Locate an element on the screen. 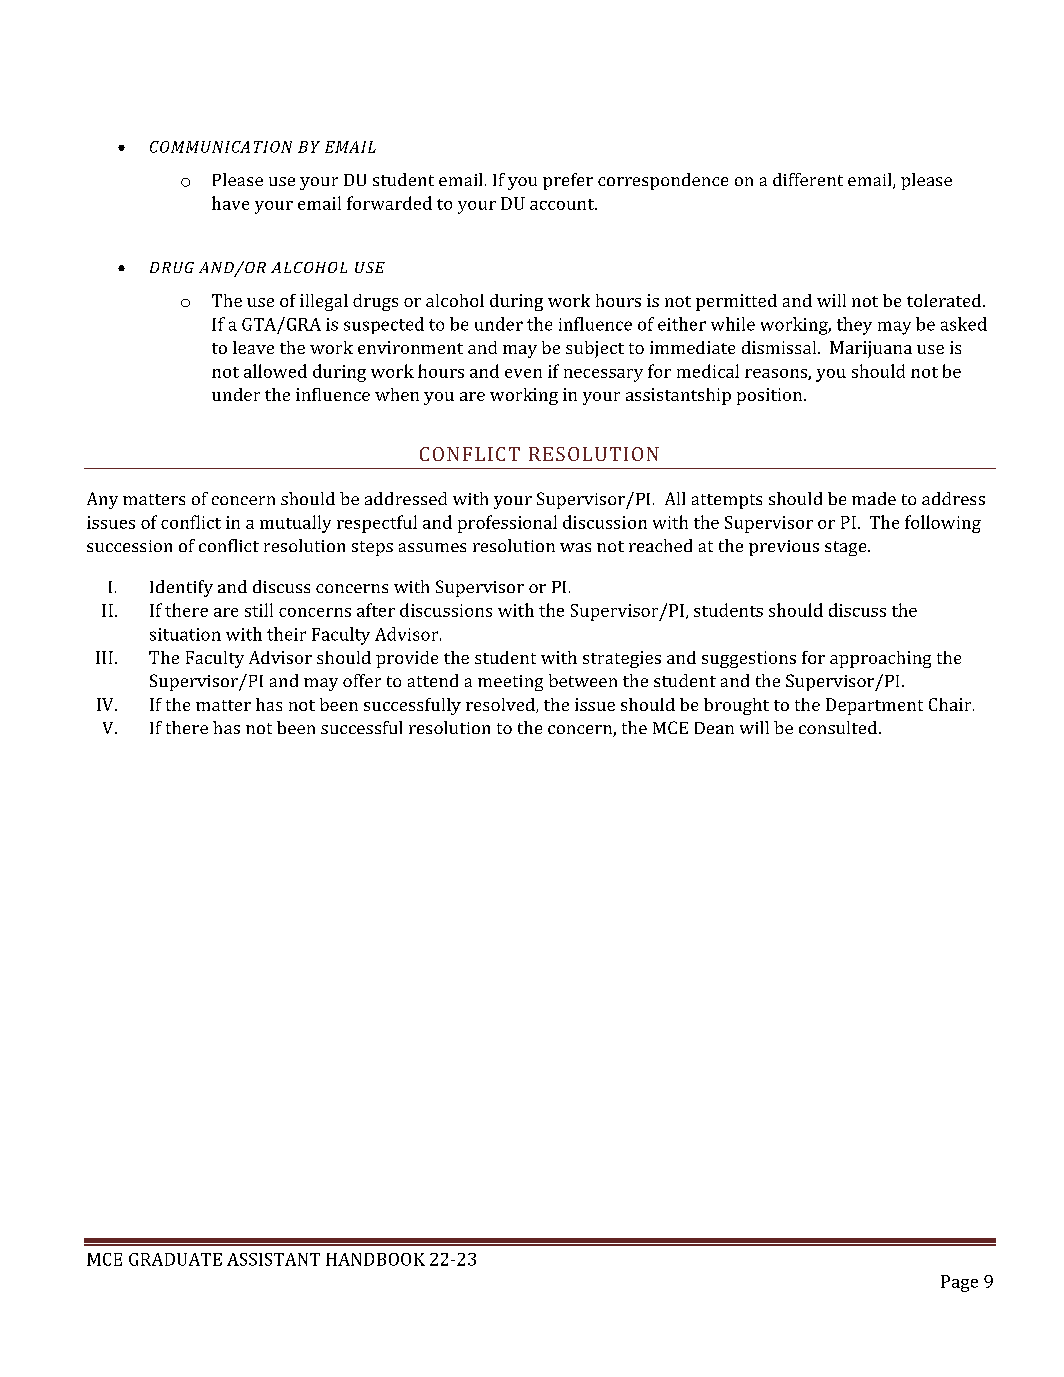 Image resolution: width=1064 pixels, height=1377 pixels. have is located at coordinates (230, 203).
